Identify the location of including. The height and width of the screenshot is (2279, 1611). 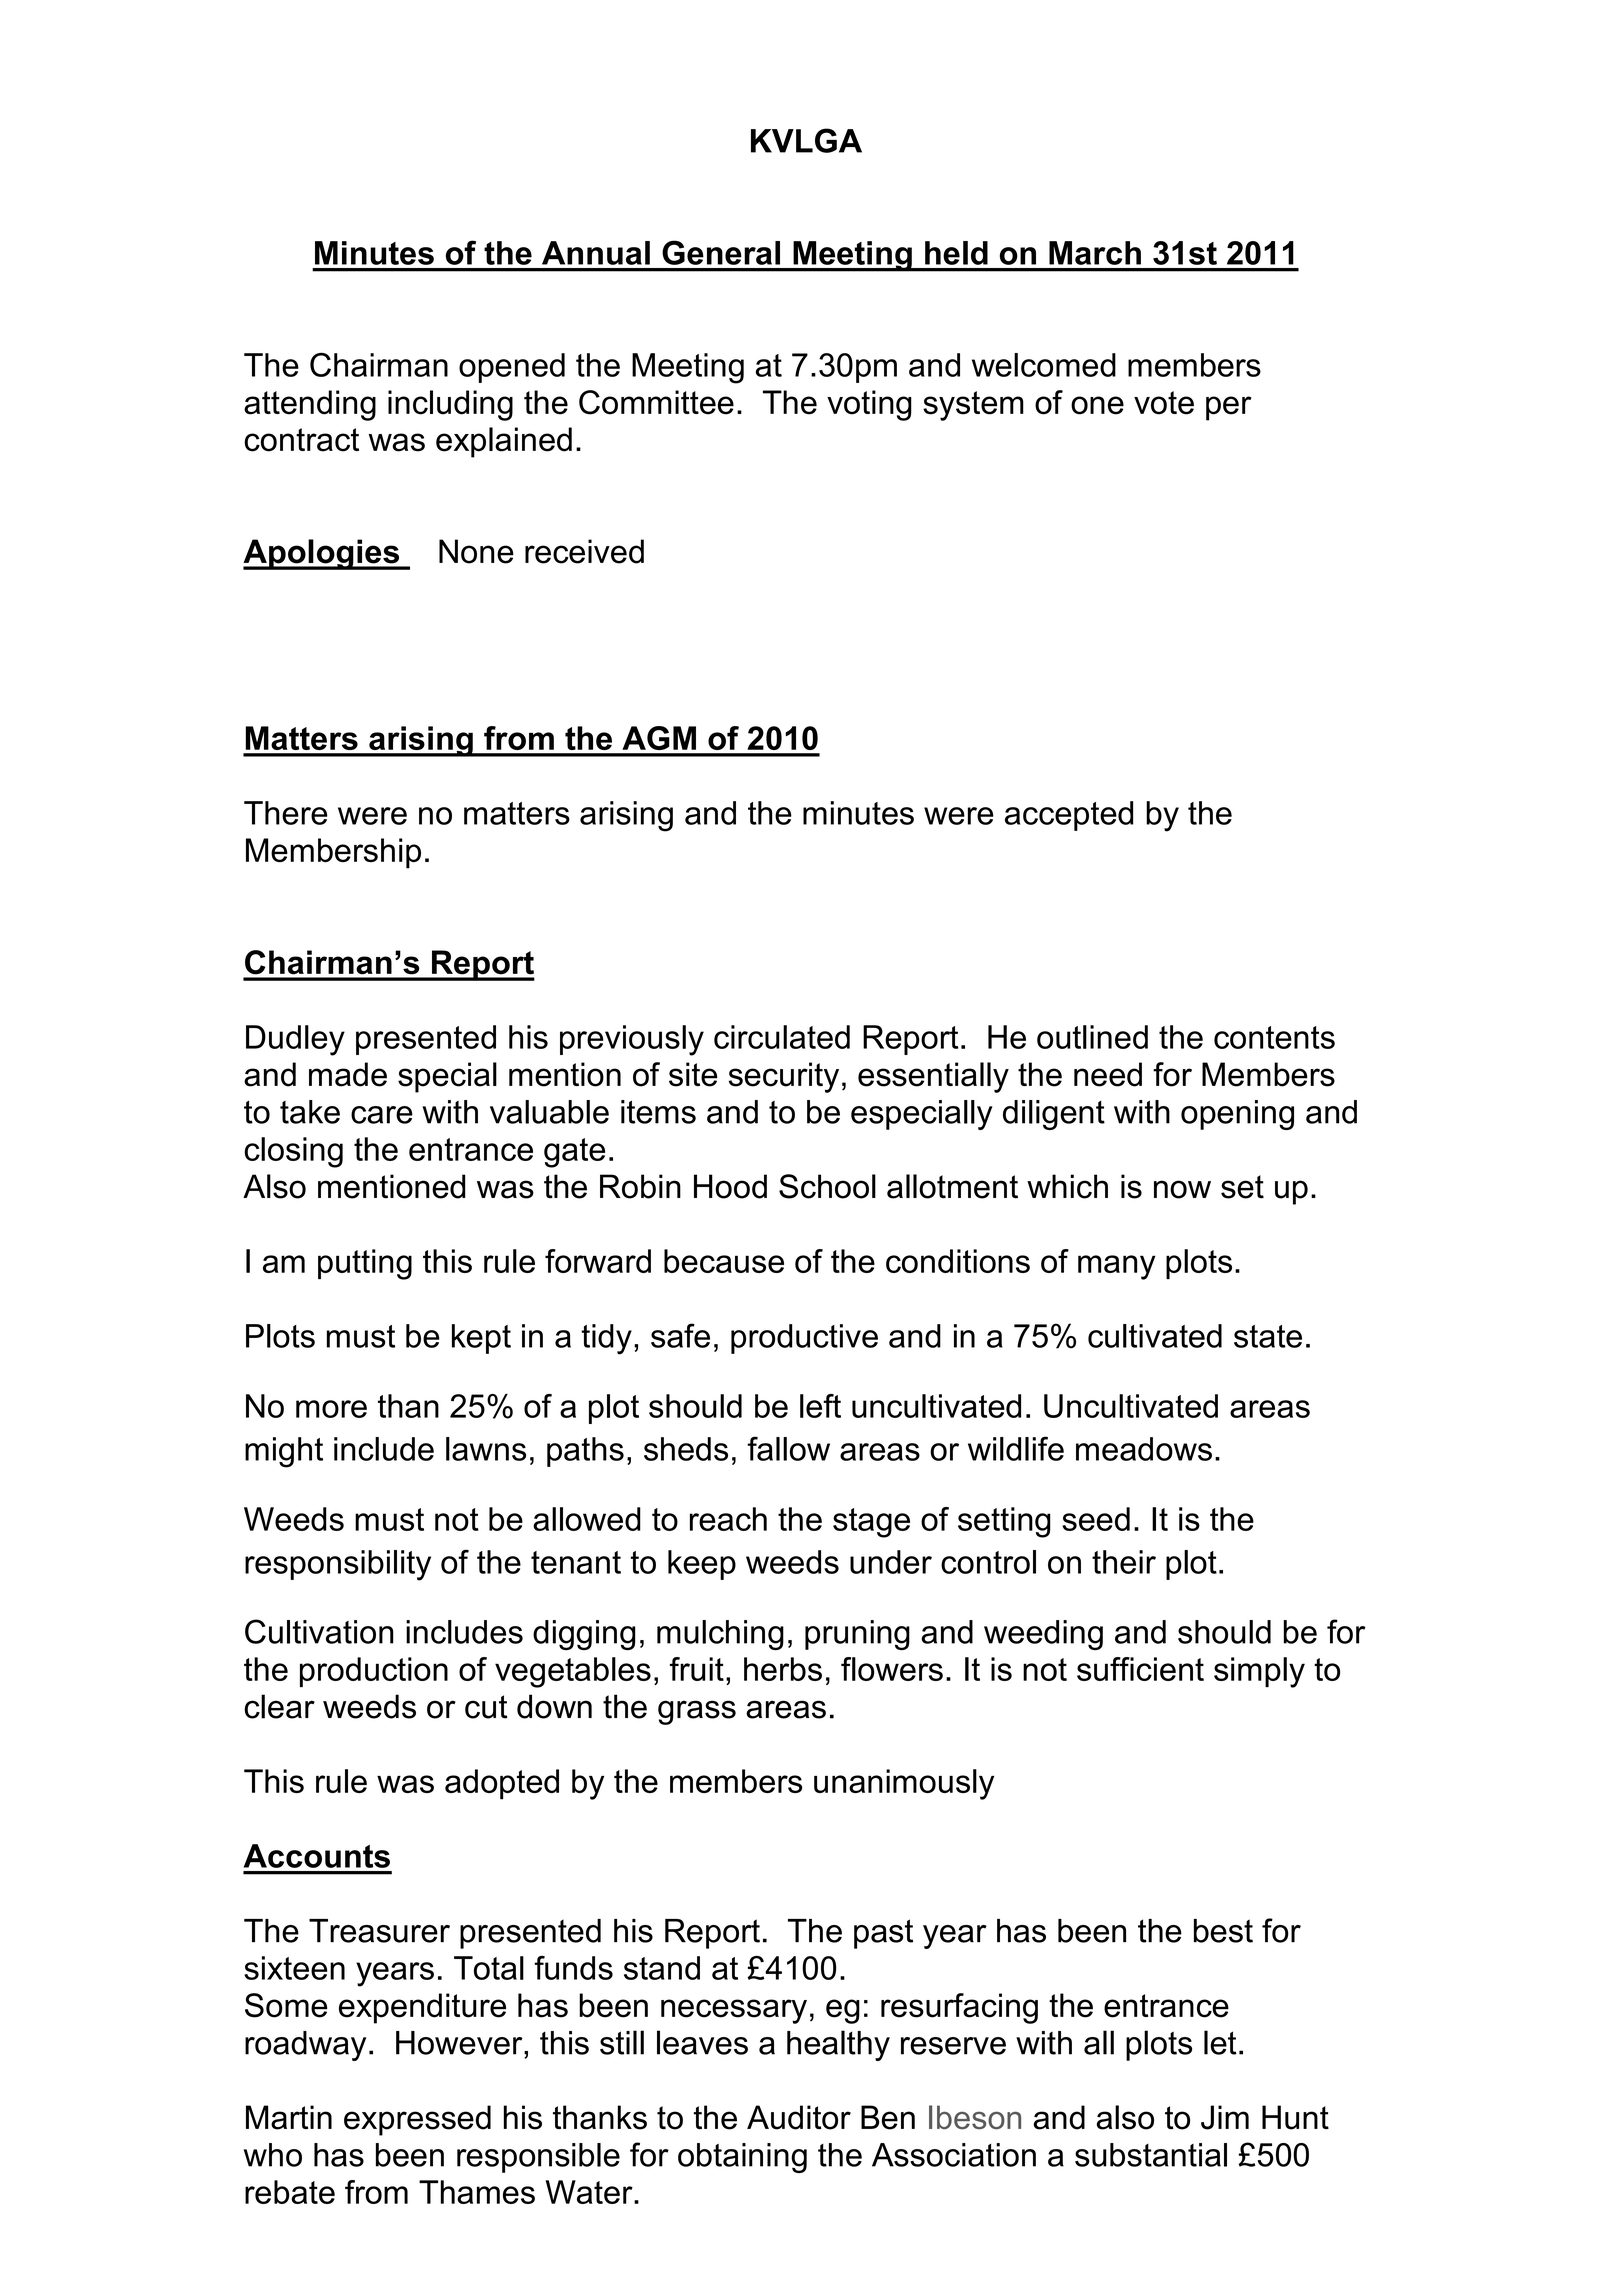
(450, 405).
